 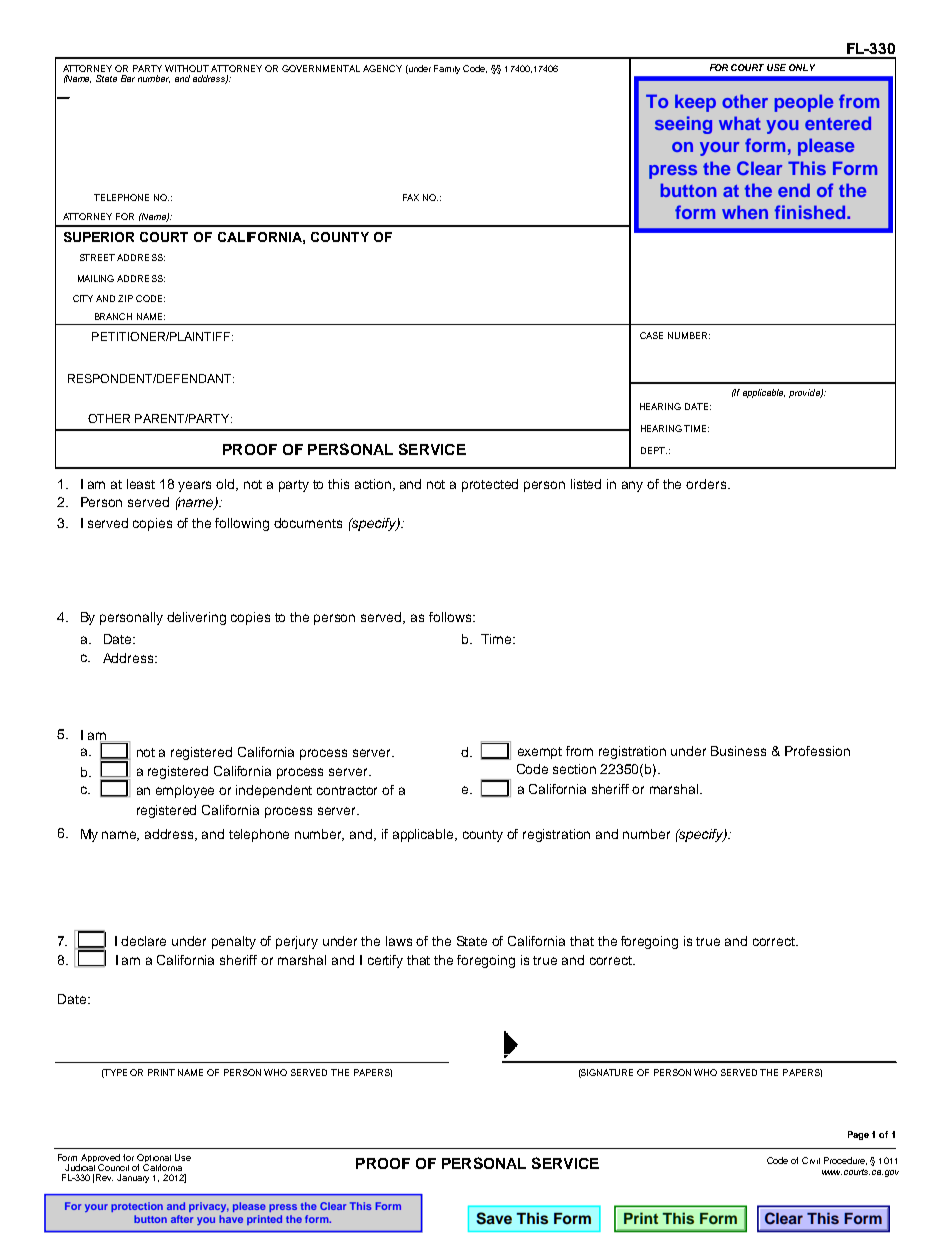 I want to click on Business, so click(x=738, y=751).
